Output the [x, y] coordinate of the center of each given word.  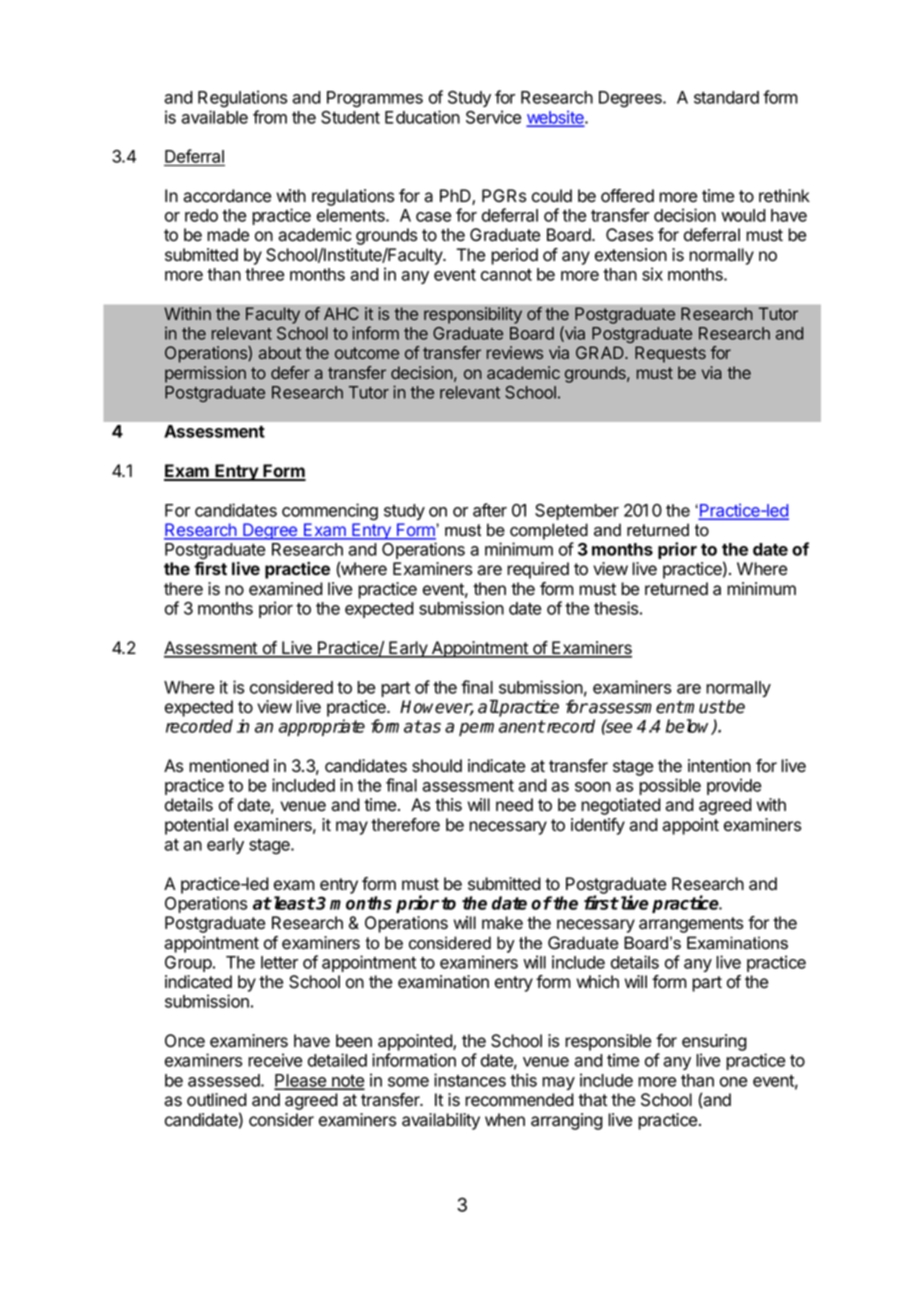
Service [493, 117]
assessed [225, 1080]
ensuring [714, 1044]
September [577, 512]
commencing [330, 512]
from [270, 117]
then [489, 589]
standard [726, 97]
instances [470, 1080]
